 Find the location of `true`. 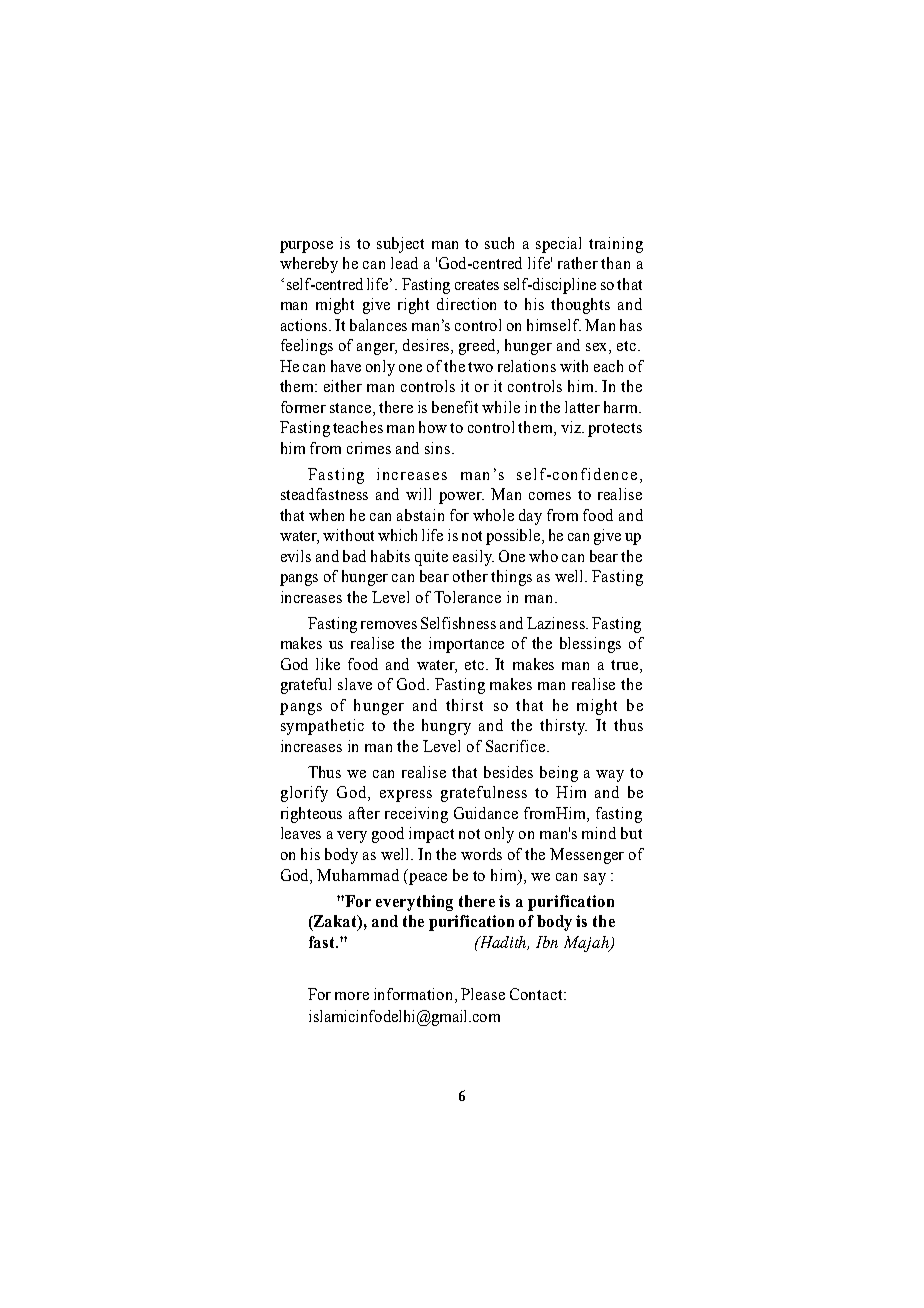

true is located at coordinates (624, 665).
